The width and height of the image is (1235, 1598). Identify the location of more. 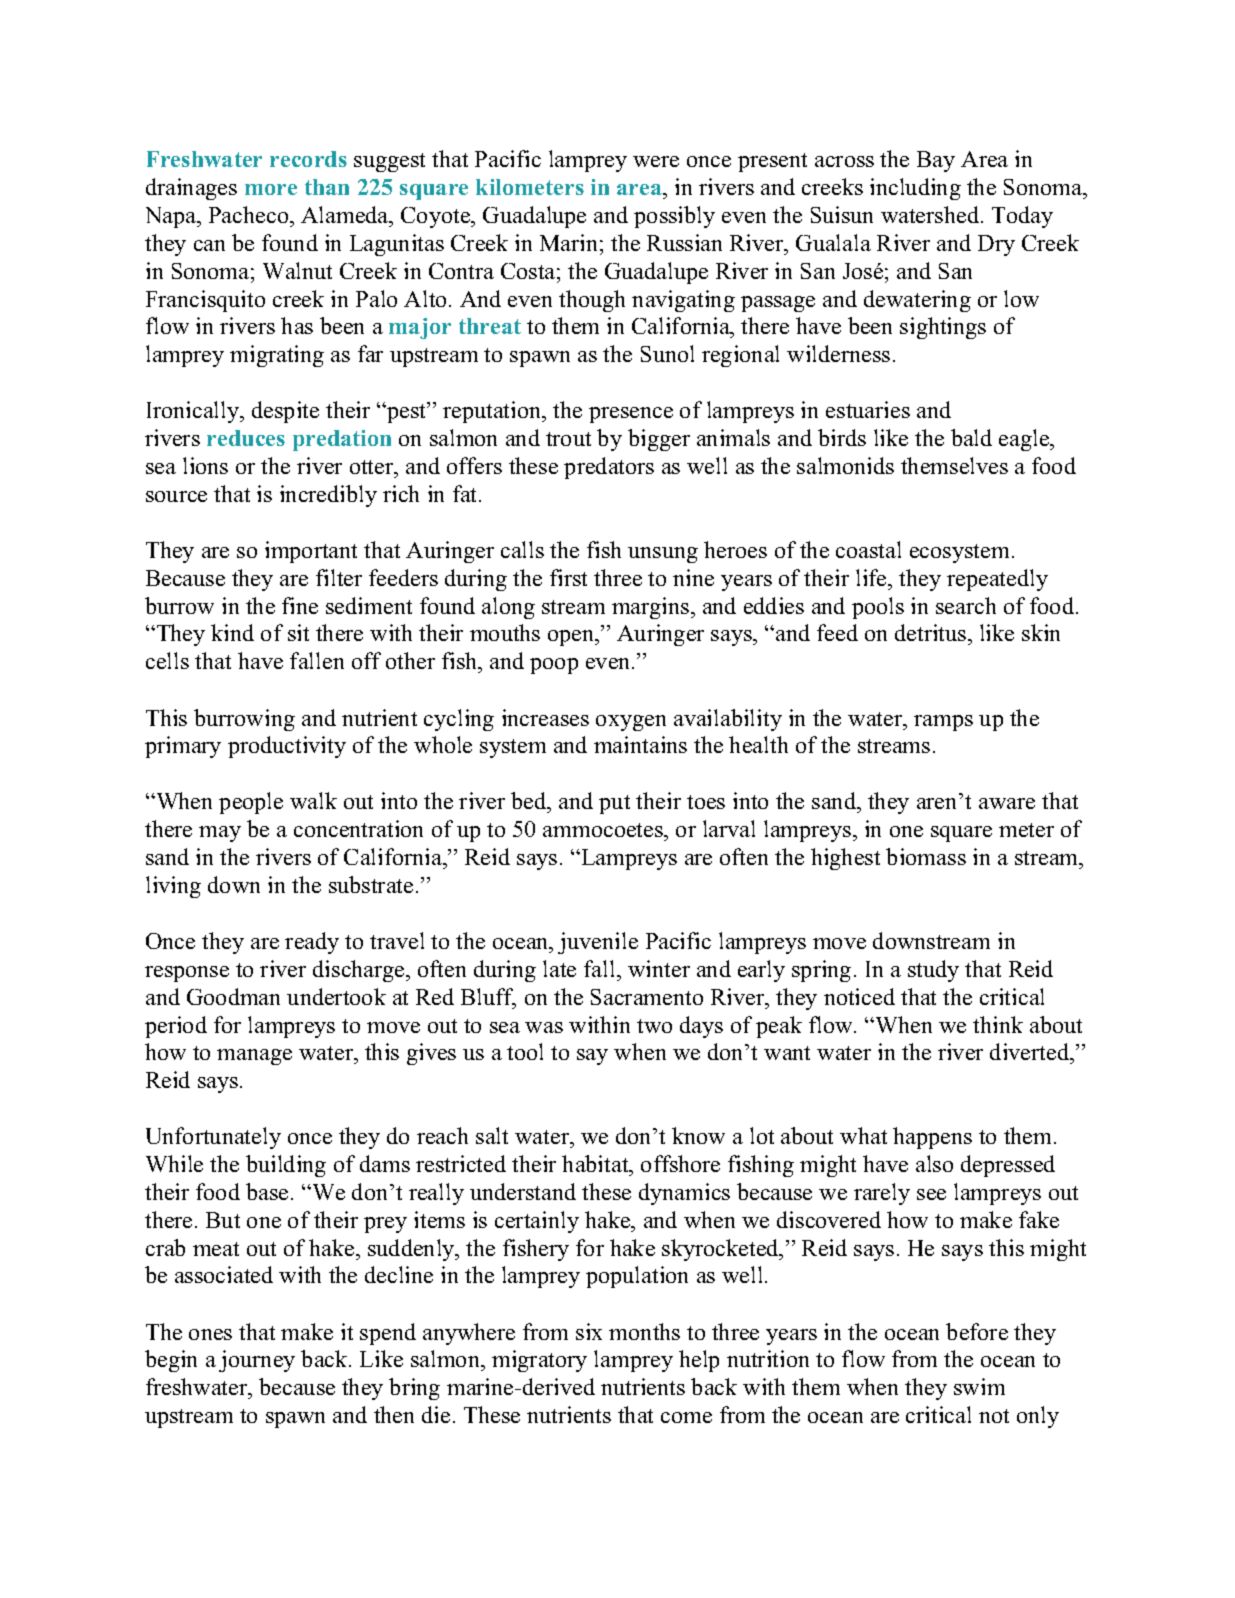
(271, 189).
